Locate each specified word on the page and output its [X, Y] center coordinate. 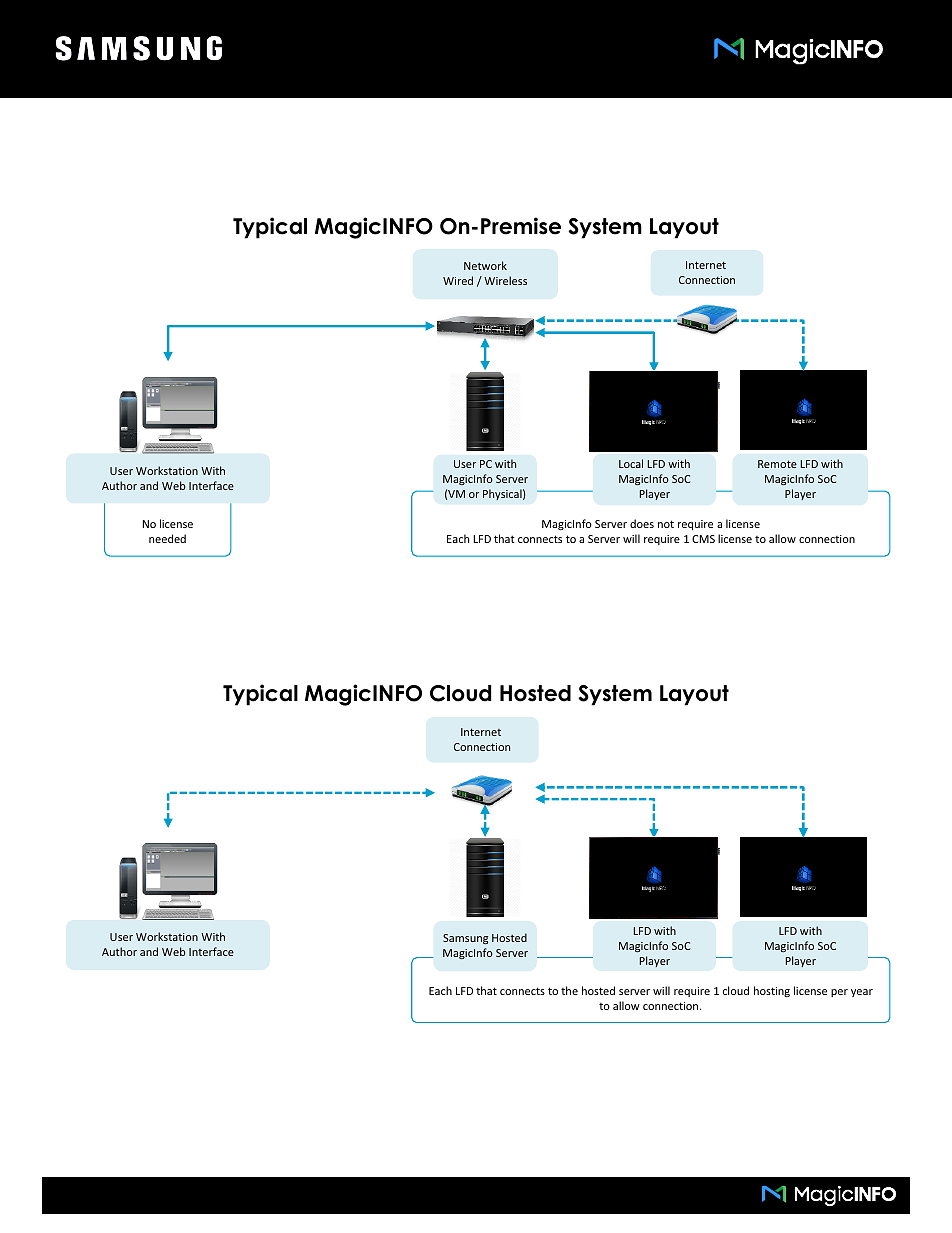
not [666, 524]
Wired [458, 280]
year [862, 993]
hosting [772, 991]
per [839, 993]
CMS [703, 539]
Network [485, 265]
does [642, 523]
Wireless [505, 280]
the [569, 990]
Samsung [465, 939]
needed [167, 538]
